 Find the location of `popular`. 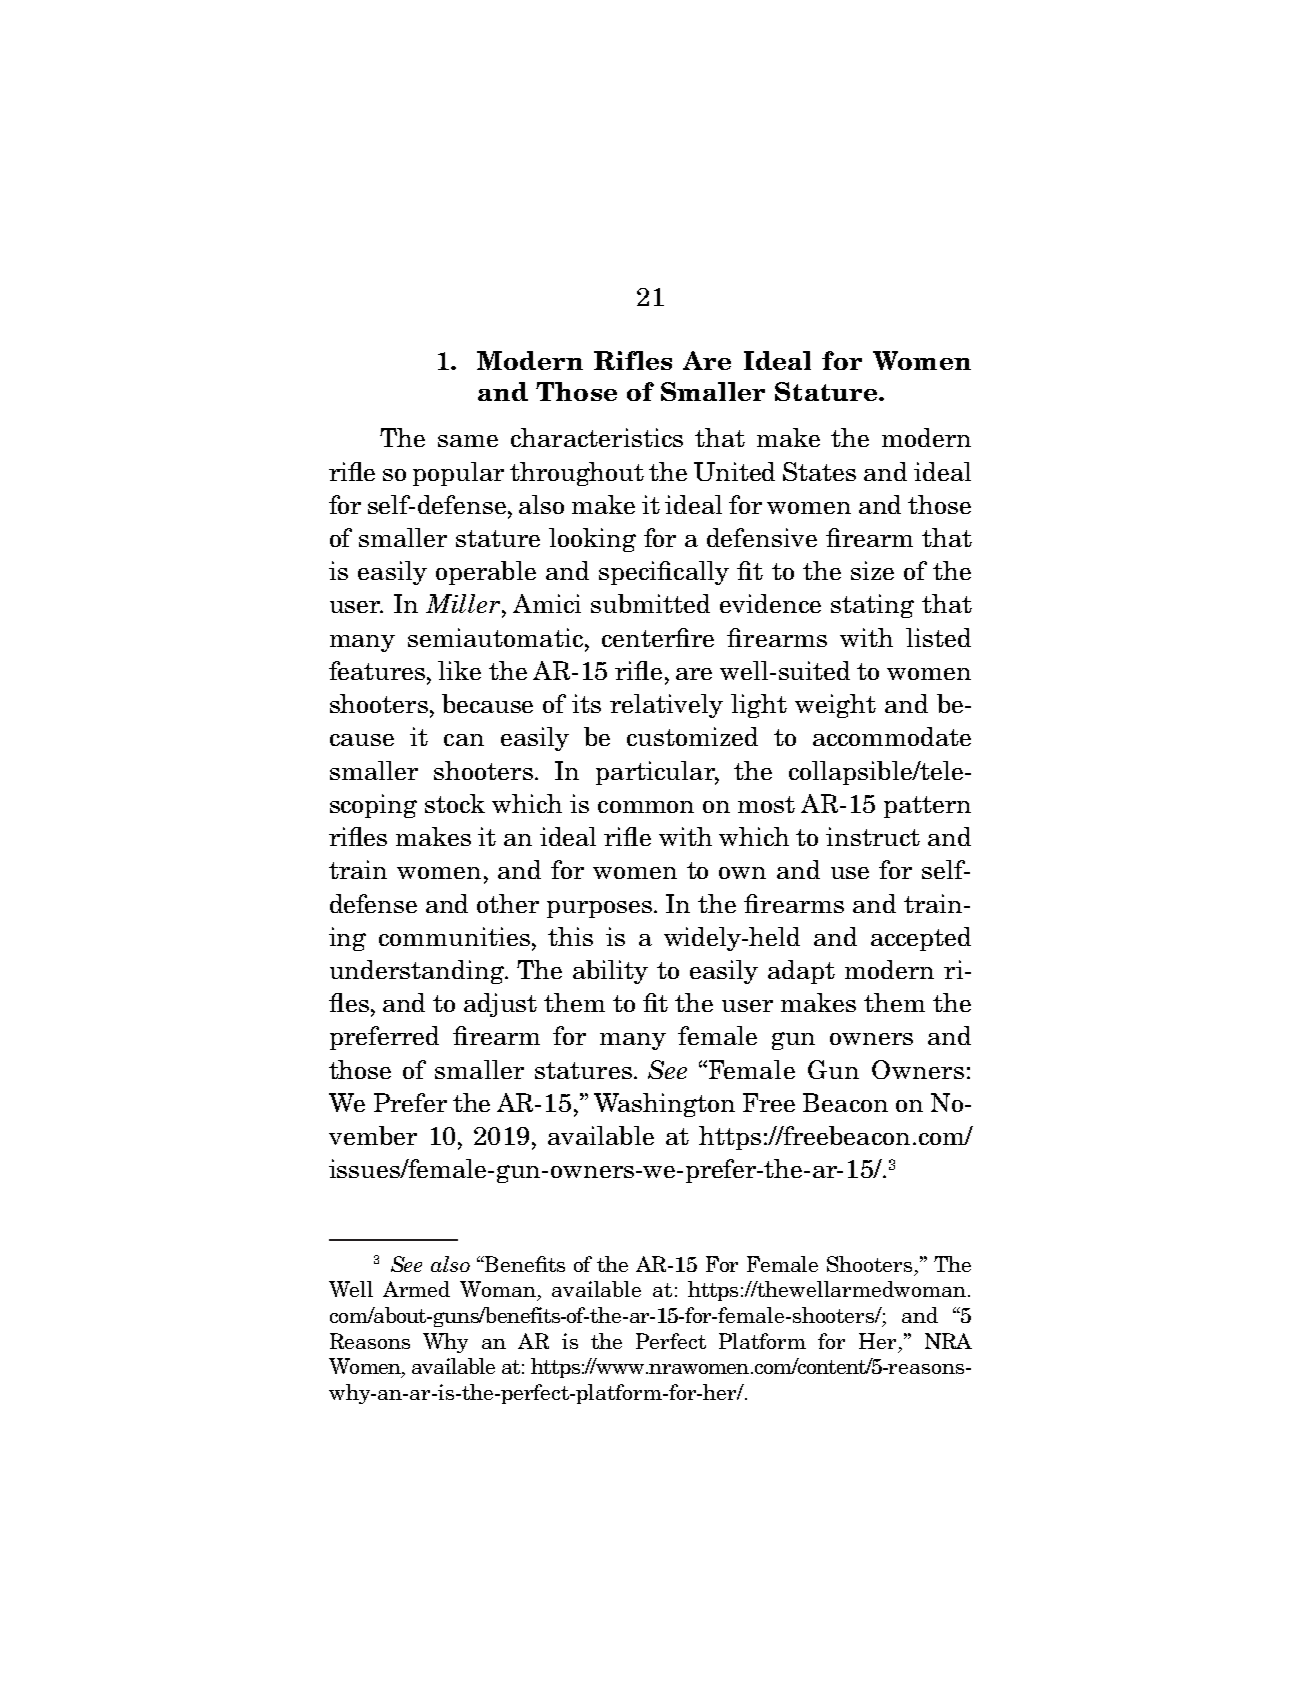

popular is located at coordinates (458, 474).
